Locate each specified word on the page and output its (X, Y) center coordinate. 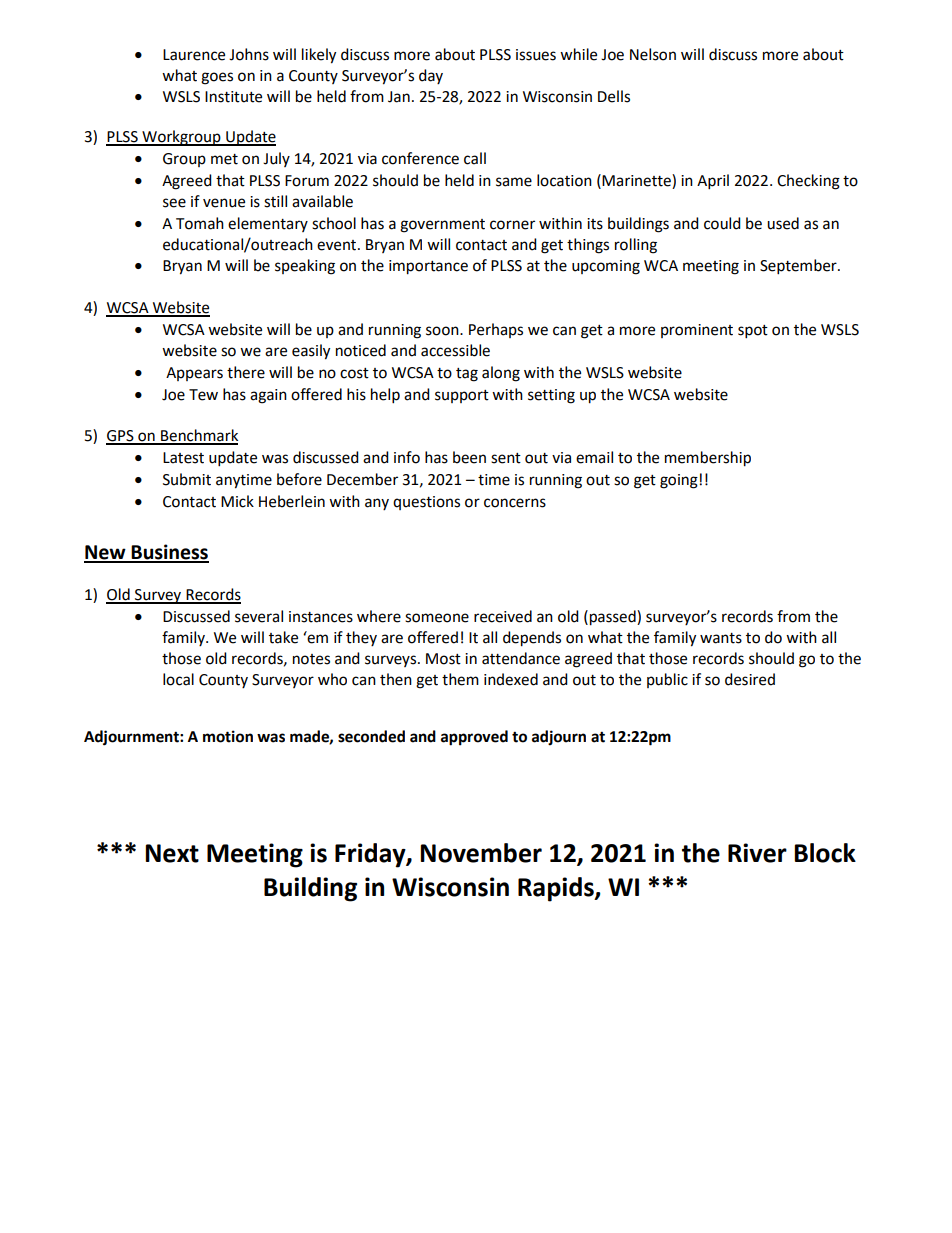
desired (750, 679)
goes (217, 78)
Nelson (653, 54)
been (469, 457)
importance (428, 267)
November (481, 853)
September (799, 267)
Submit (187, 479)
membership (708, 459)
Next (172, 853)
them (460, 679)
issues (536, 55)
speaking (305, 267)
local (178, 679)
